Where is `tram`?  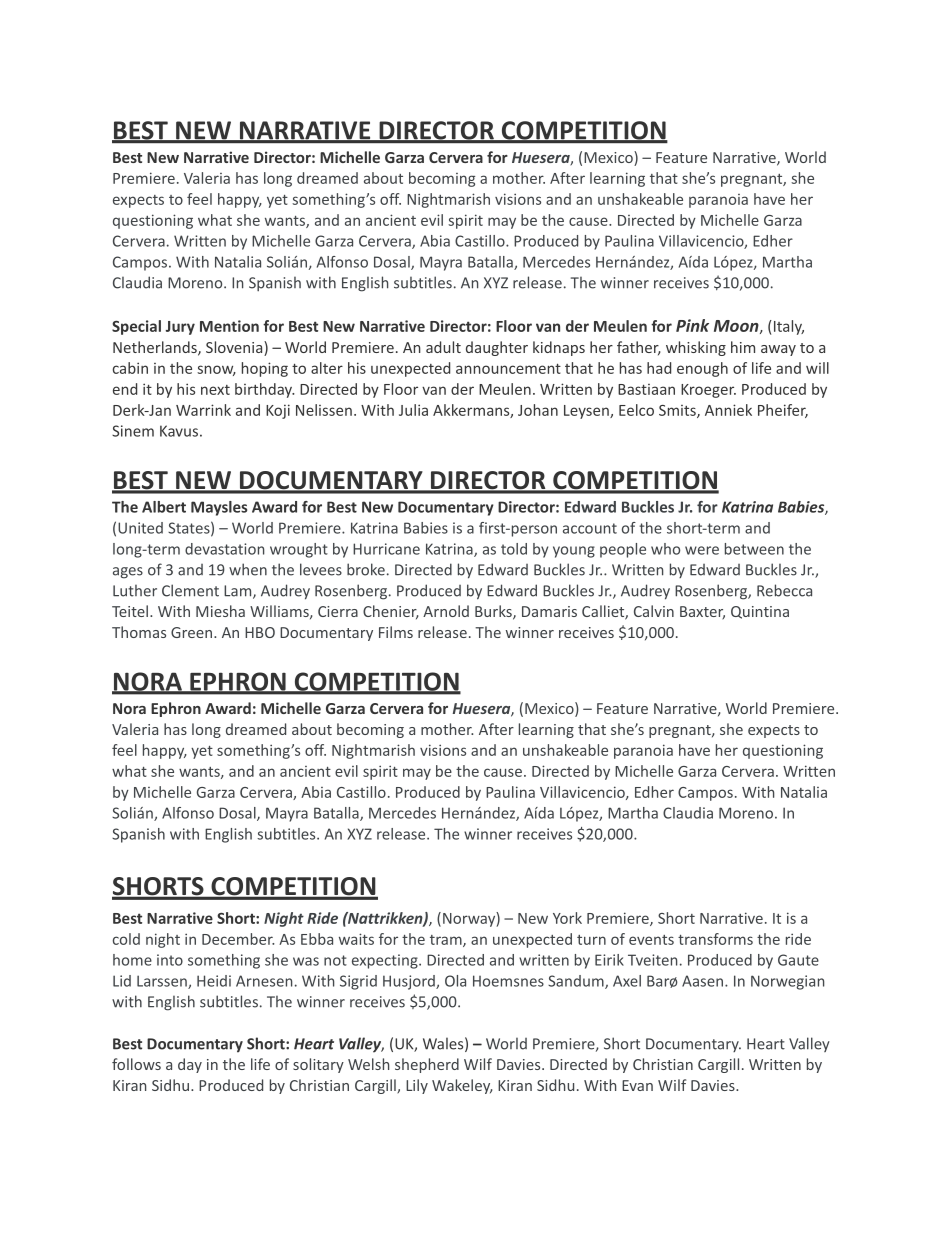
tram is located at coordinates (447, 941).
